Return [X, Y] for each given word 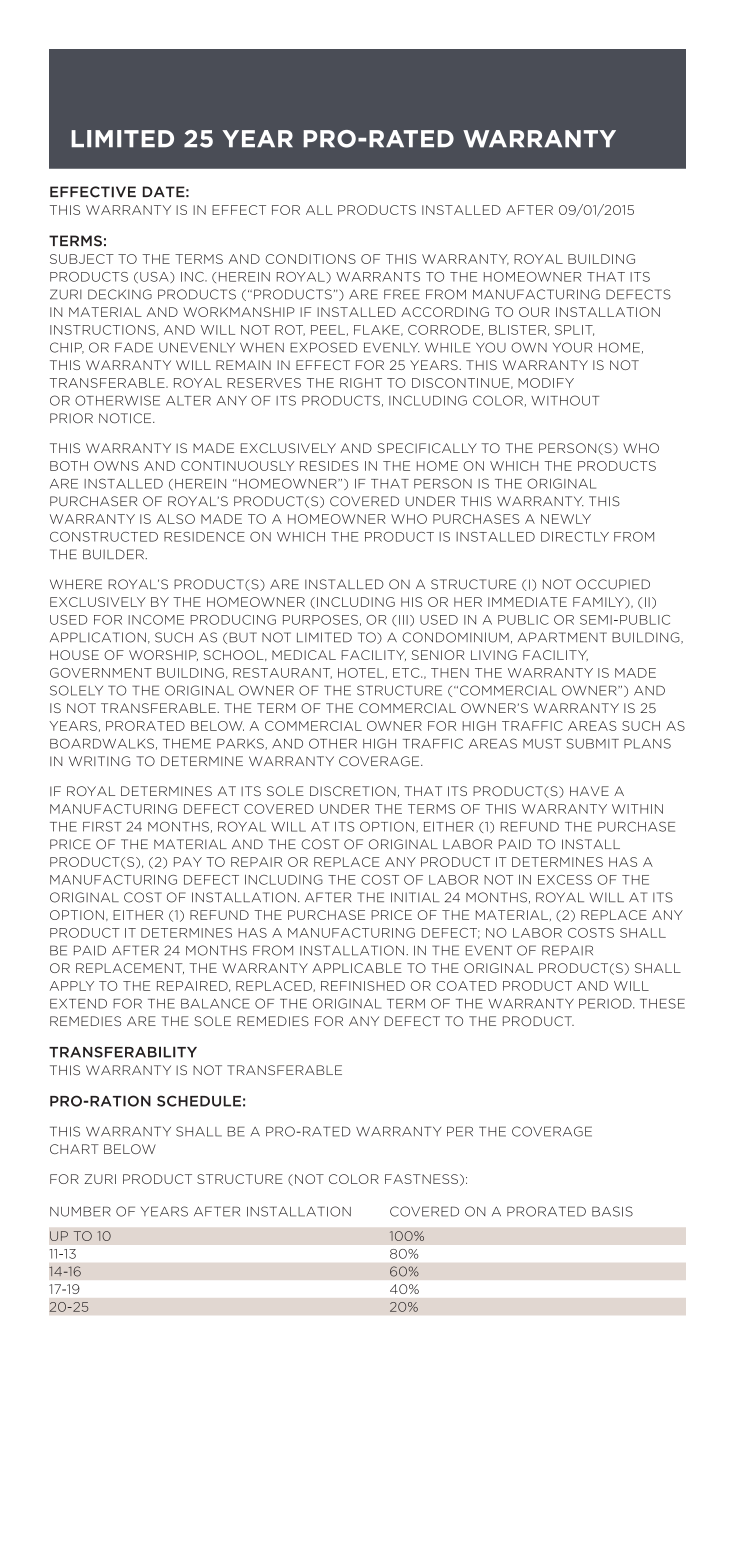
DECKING [120, 294]
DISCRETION [353, 791]
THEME [187, 744]
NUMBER [80, 1211]
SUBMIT [593, 743]
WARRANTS [378, 277]
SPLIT [574, 330]
